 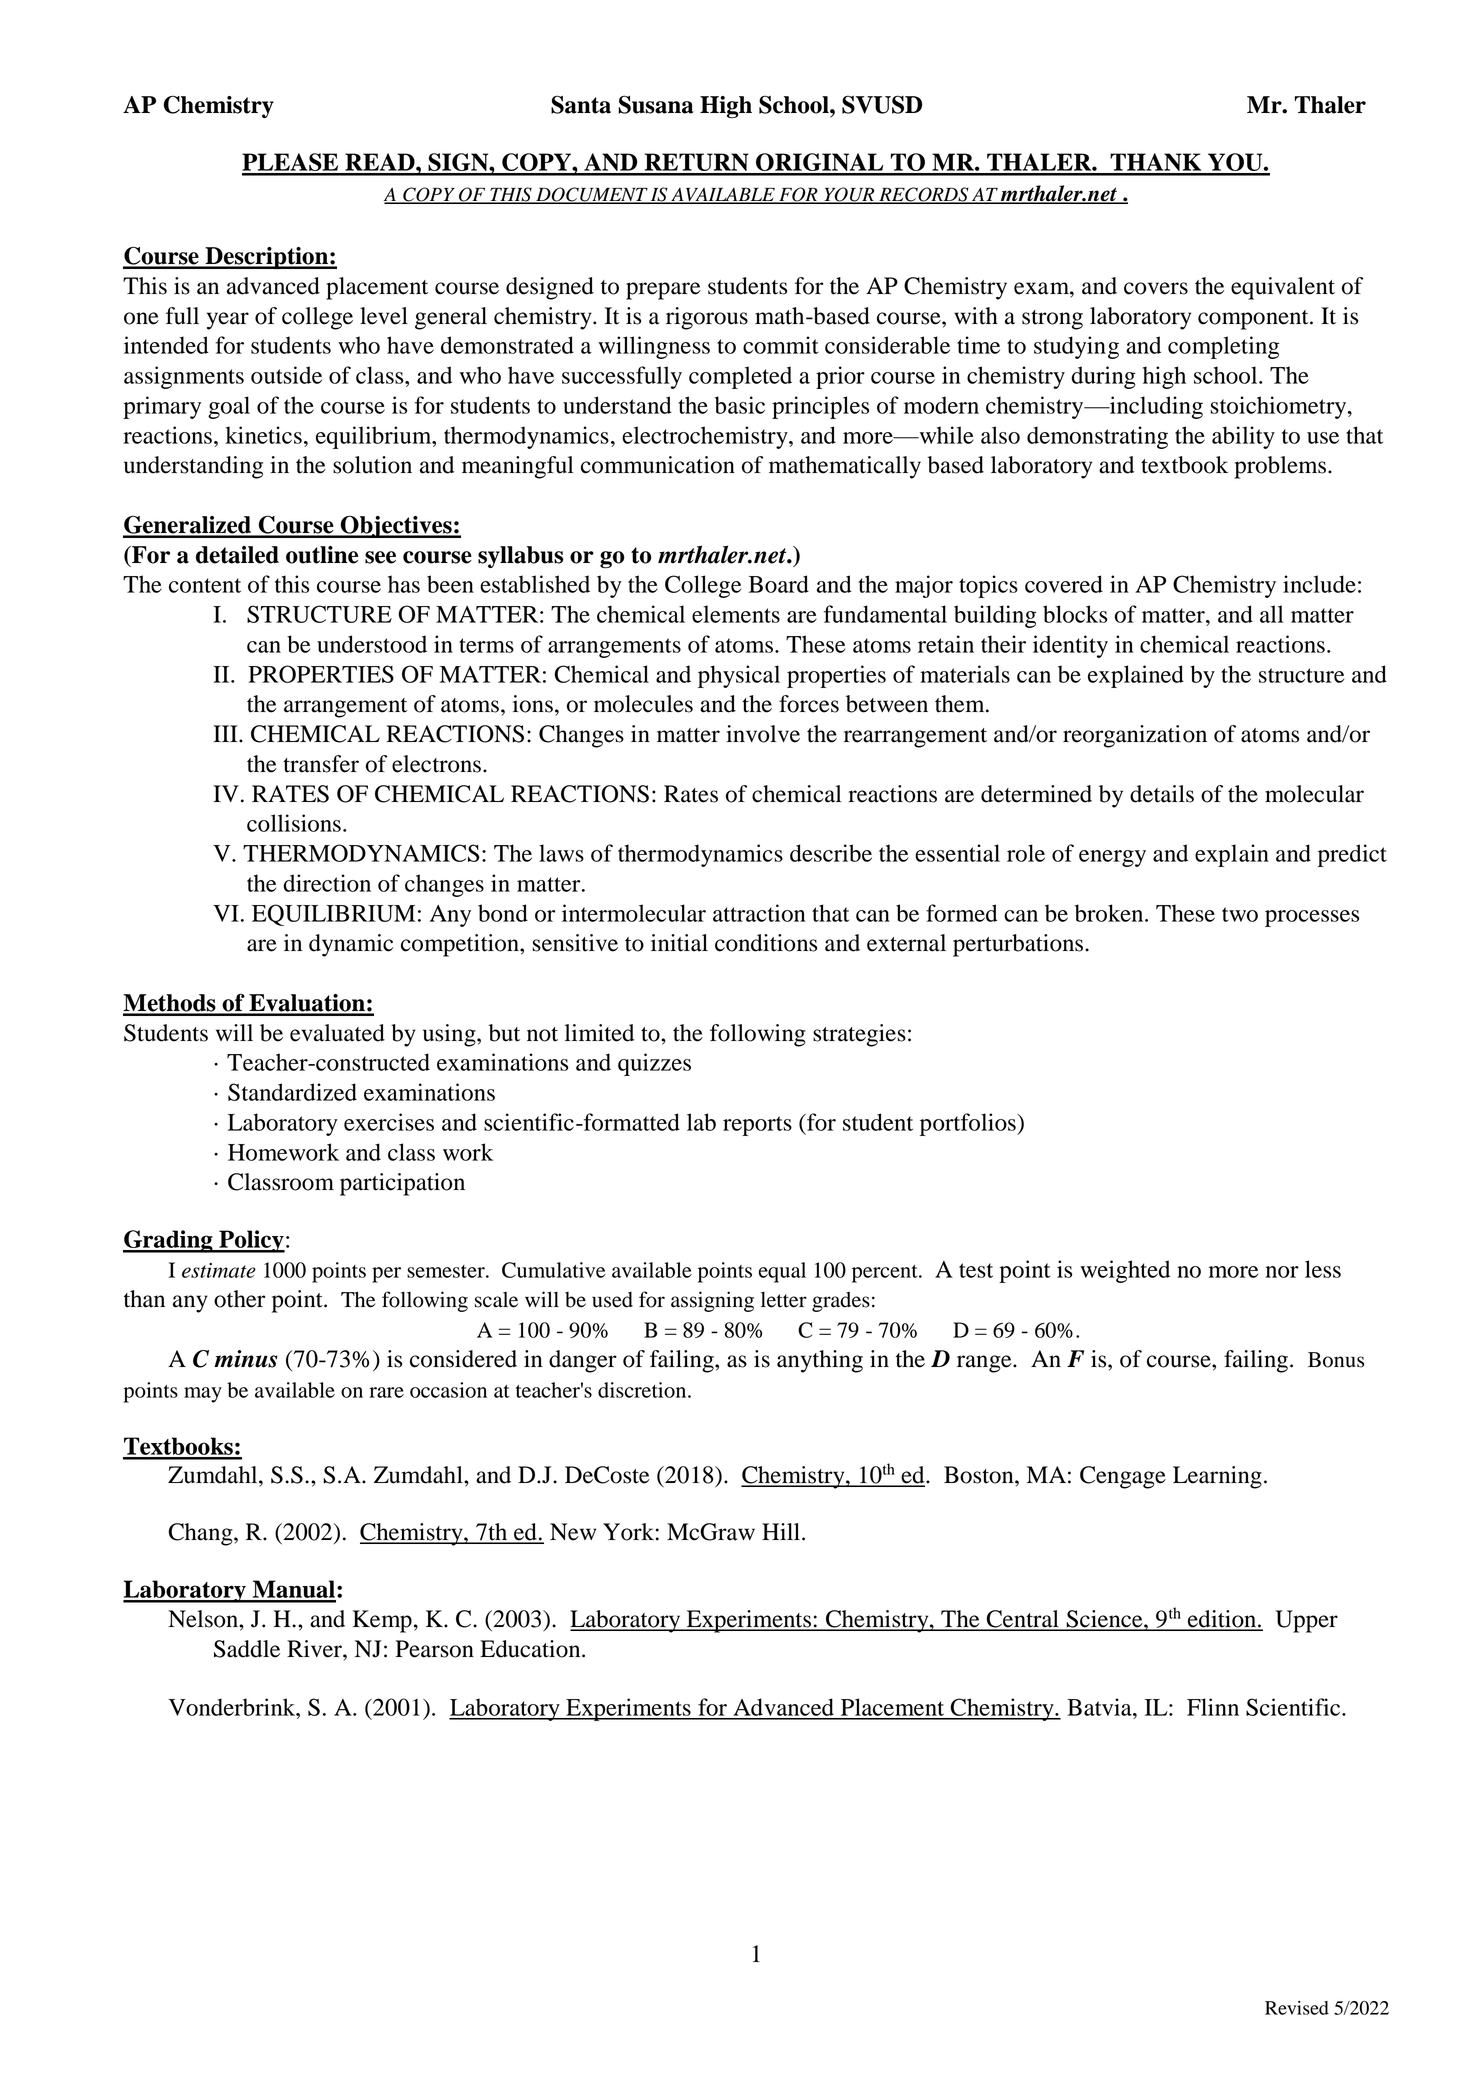 What do you see at coordinates (1217, 1477) in the image?
I see `Learning` at bounding box center [1217, 1477].
